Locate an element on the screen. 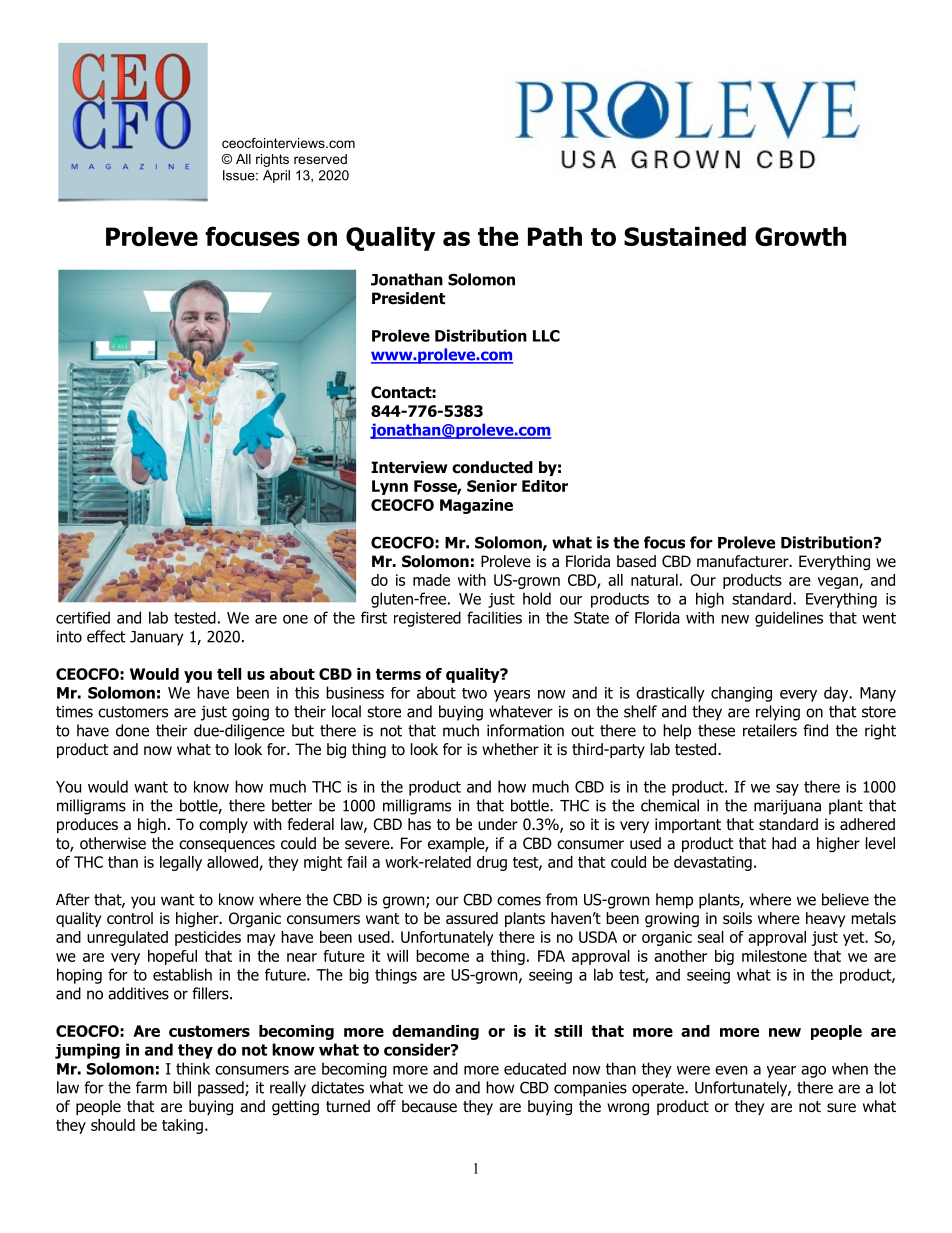 The image size is (952, 1233). bill is located at coordinates (182, 1087).
